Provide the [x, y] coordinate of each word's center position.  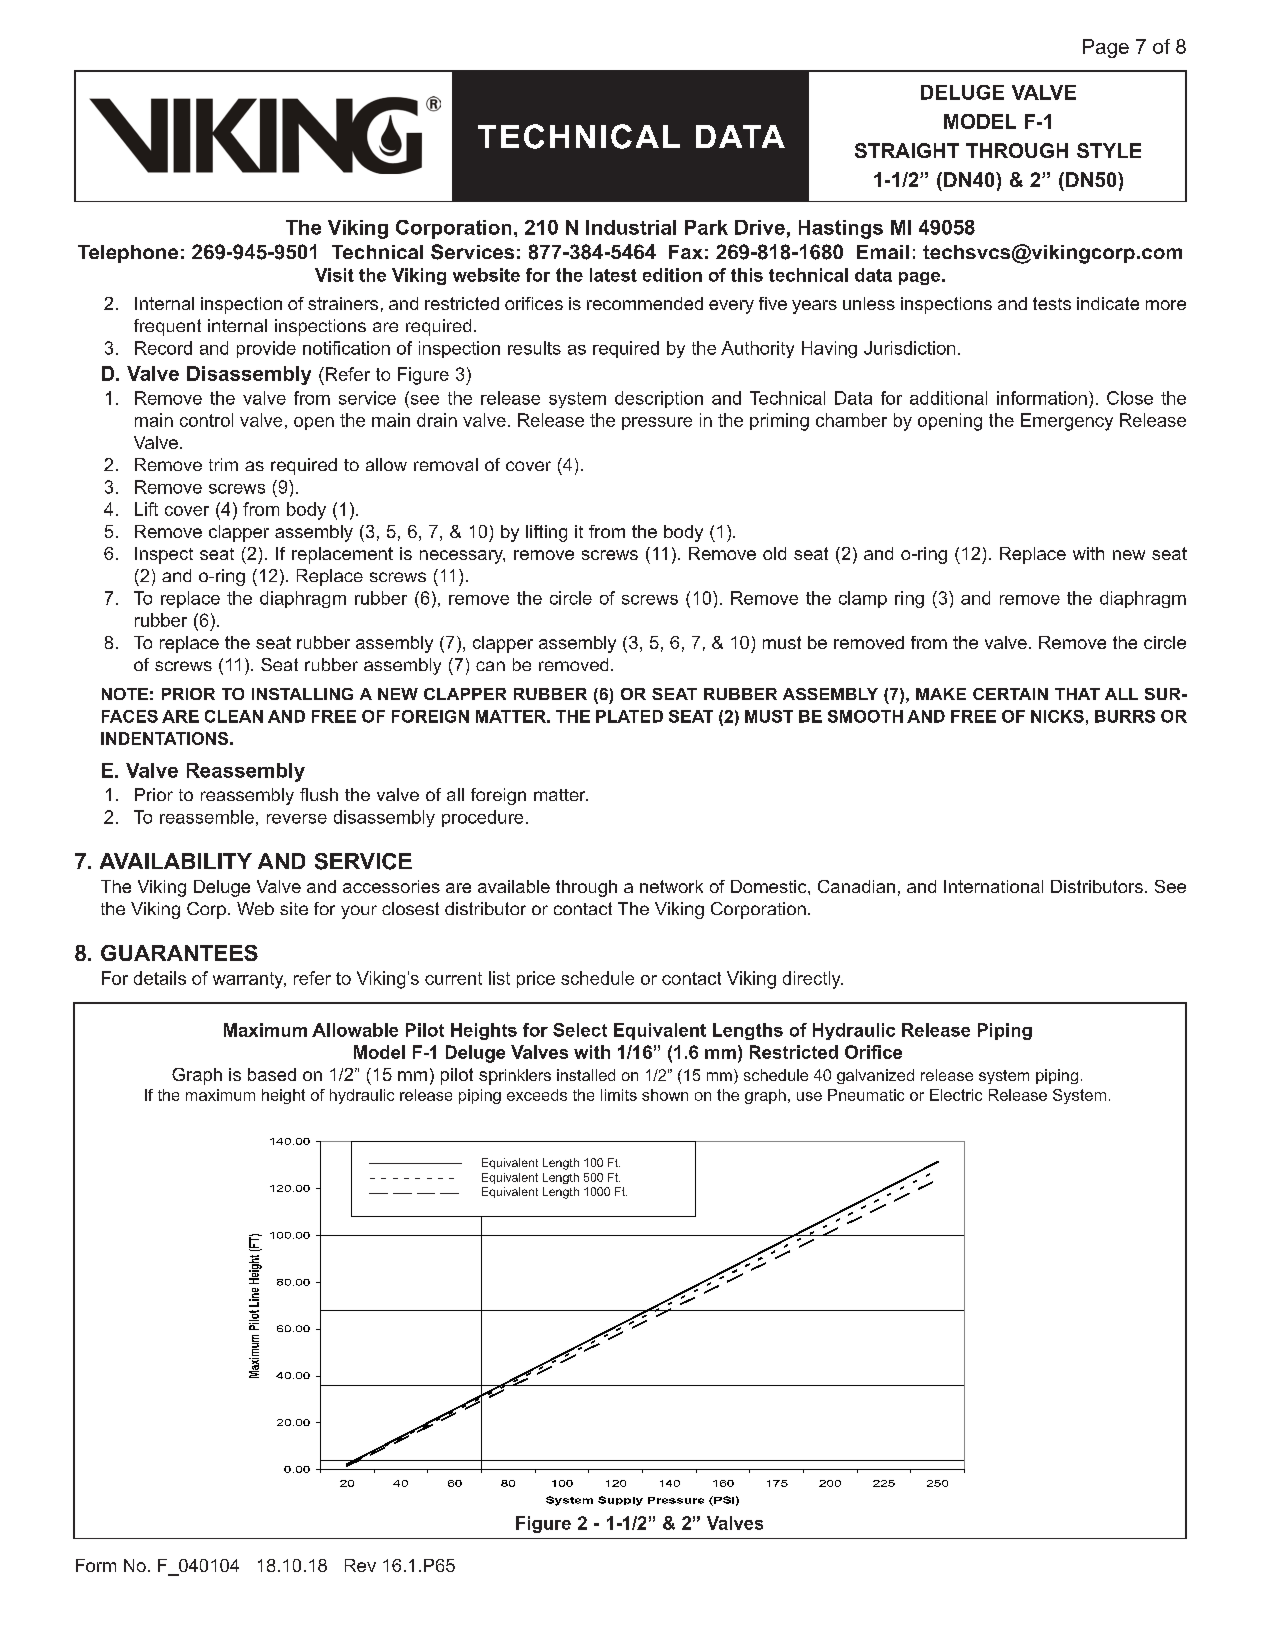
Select [580, 1030]
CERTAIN [1010, 694]
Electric [956, 1095]
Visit [334, 275]
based [272, 1074]
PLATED [629, 716]
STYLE [1109, 150]
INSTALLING [302, 694]
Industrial [631, 227]
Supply [620, 1501]
